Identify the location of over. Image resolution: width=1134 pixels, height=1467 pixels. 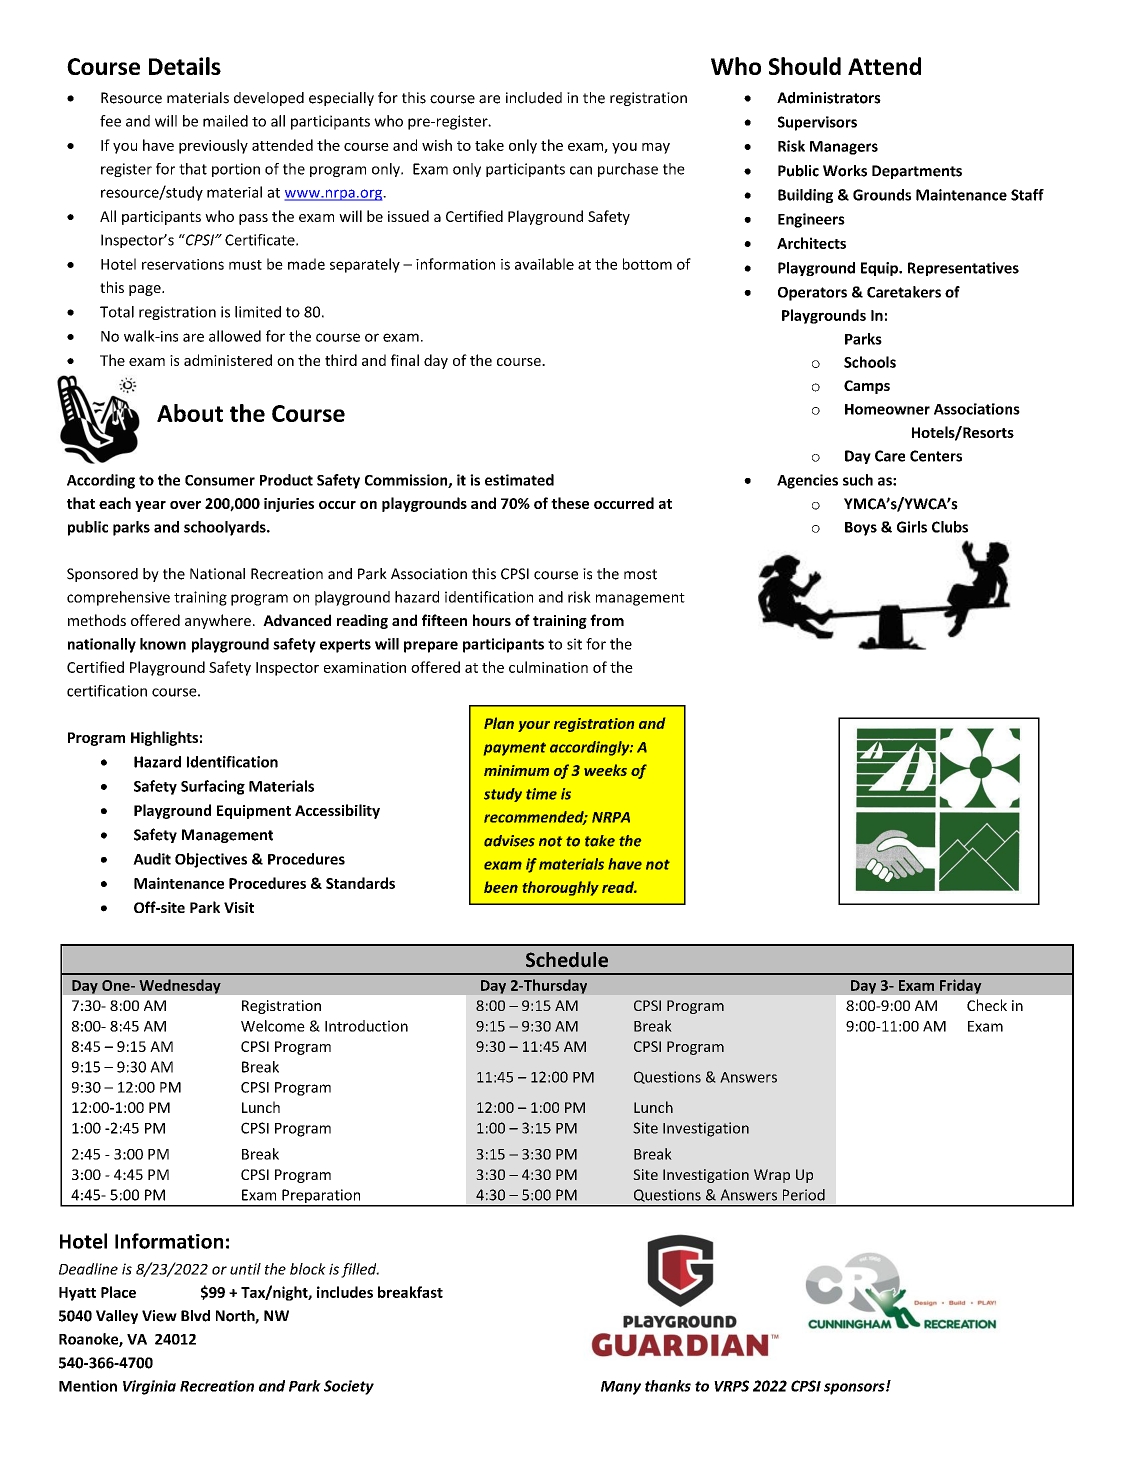
(185, 505).
